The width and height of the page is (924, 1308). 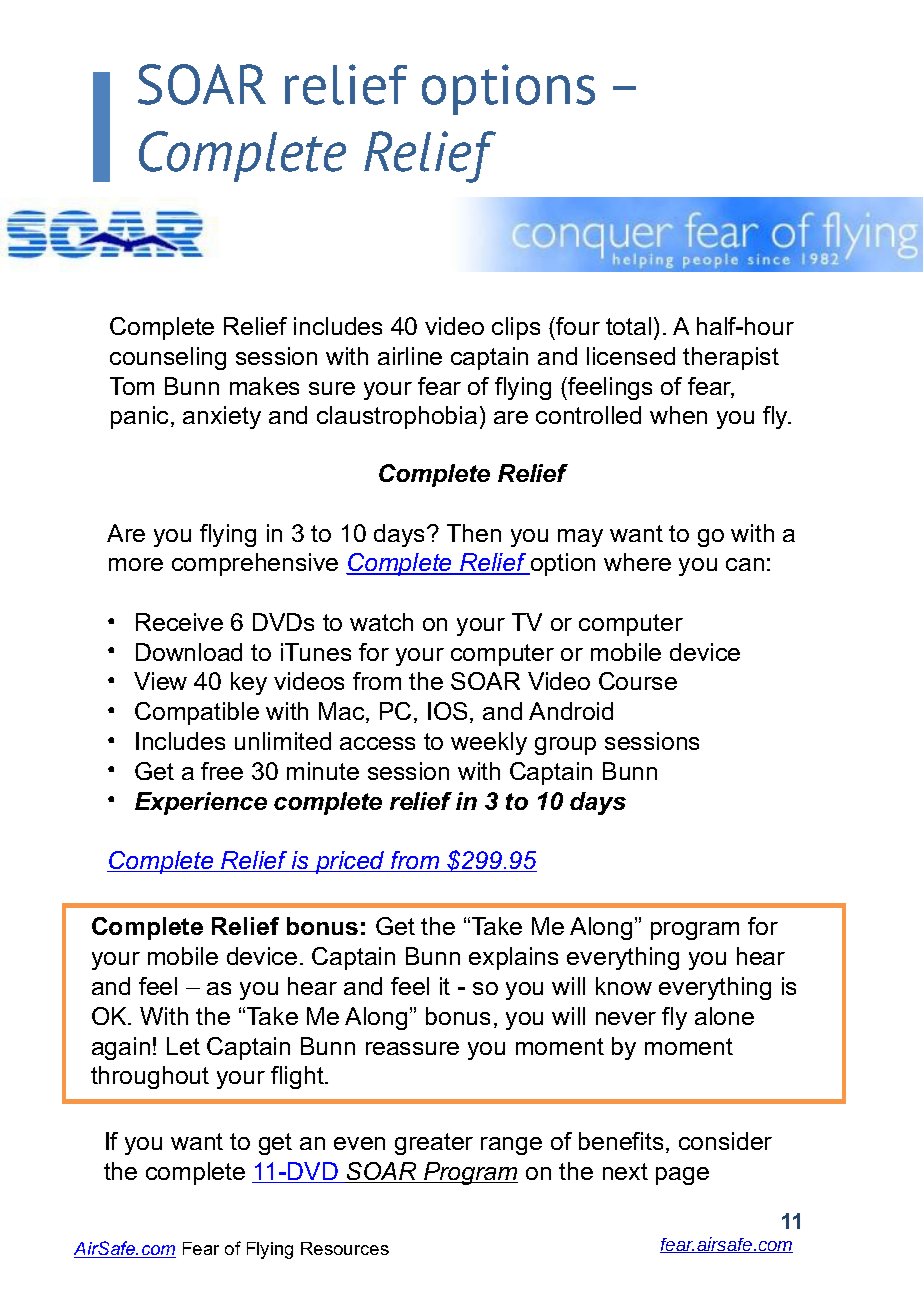 What do you see at coordinates (565, 746) in the page?
I see `group` at bounding box center [565, 746].
